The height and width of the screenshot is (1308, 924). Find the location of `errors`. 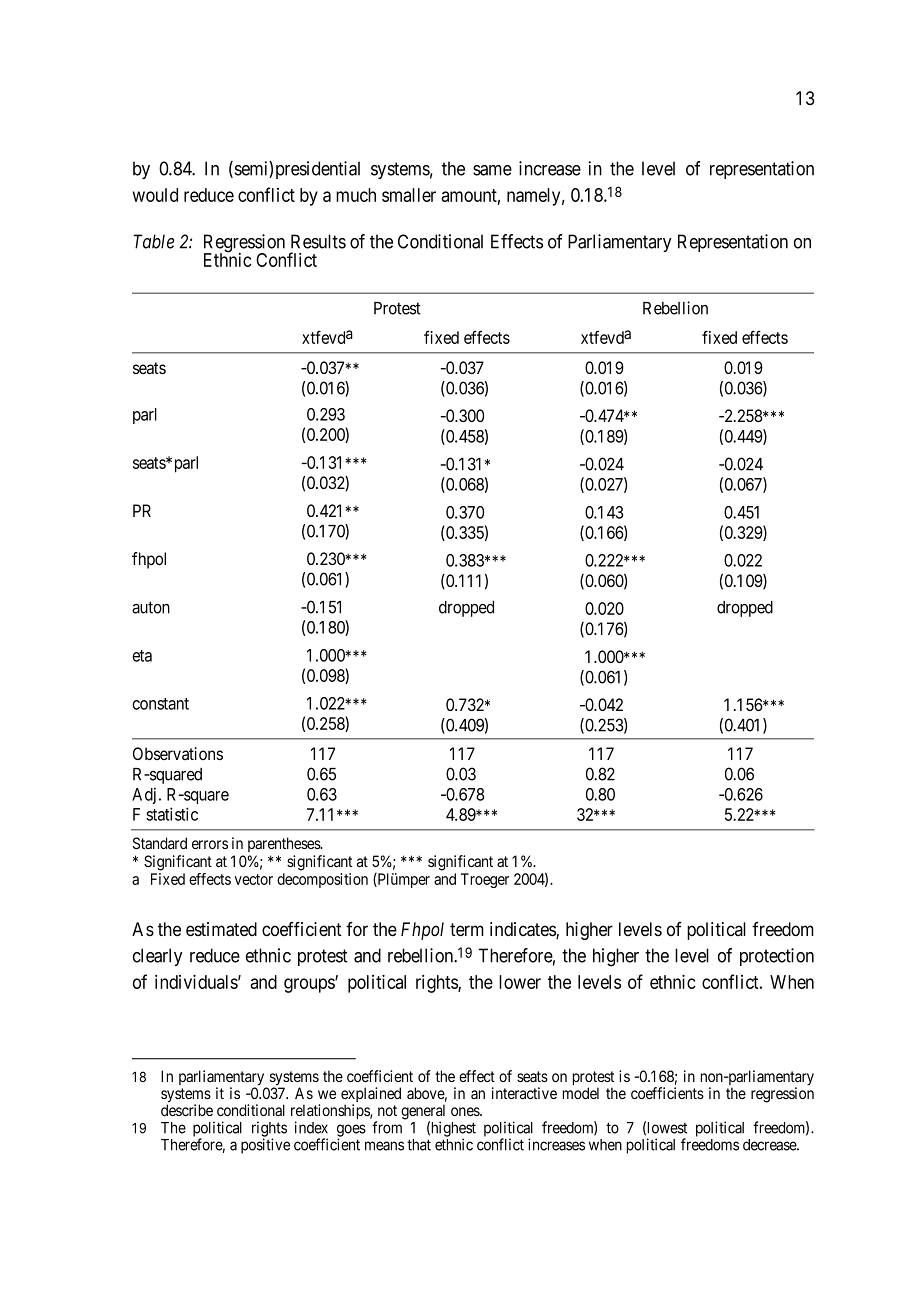

errors is located at coordinates (210, 844).
